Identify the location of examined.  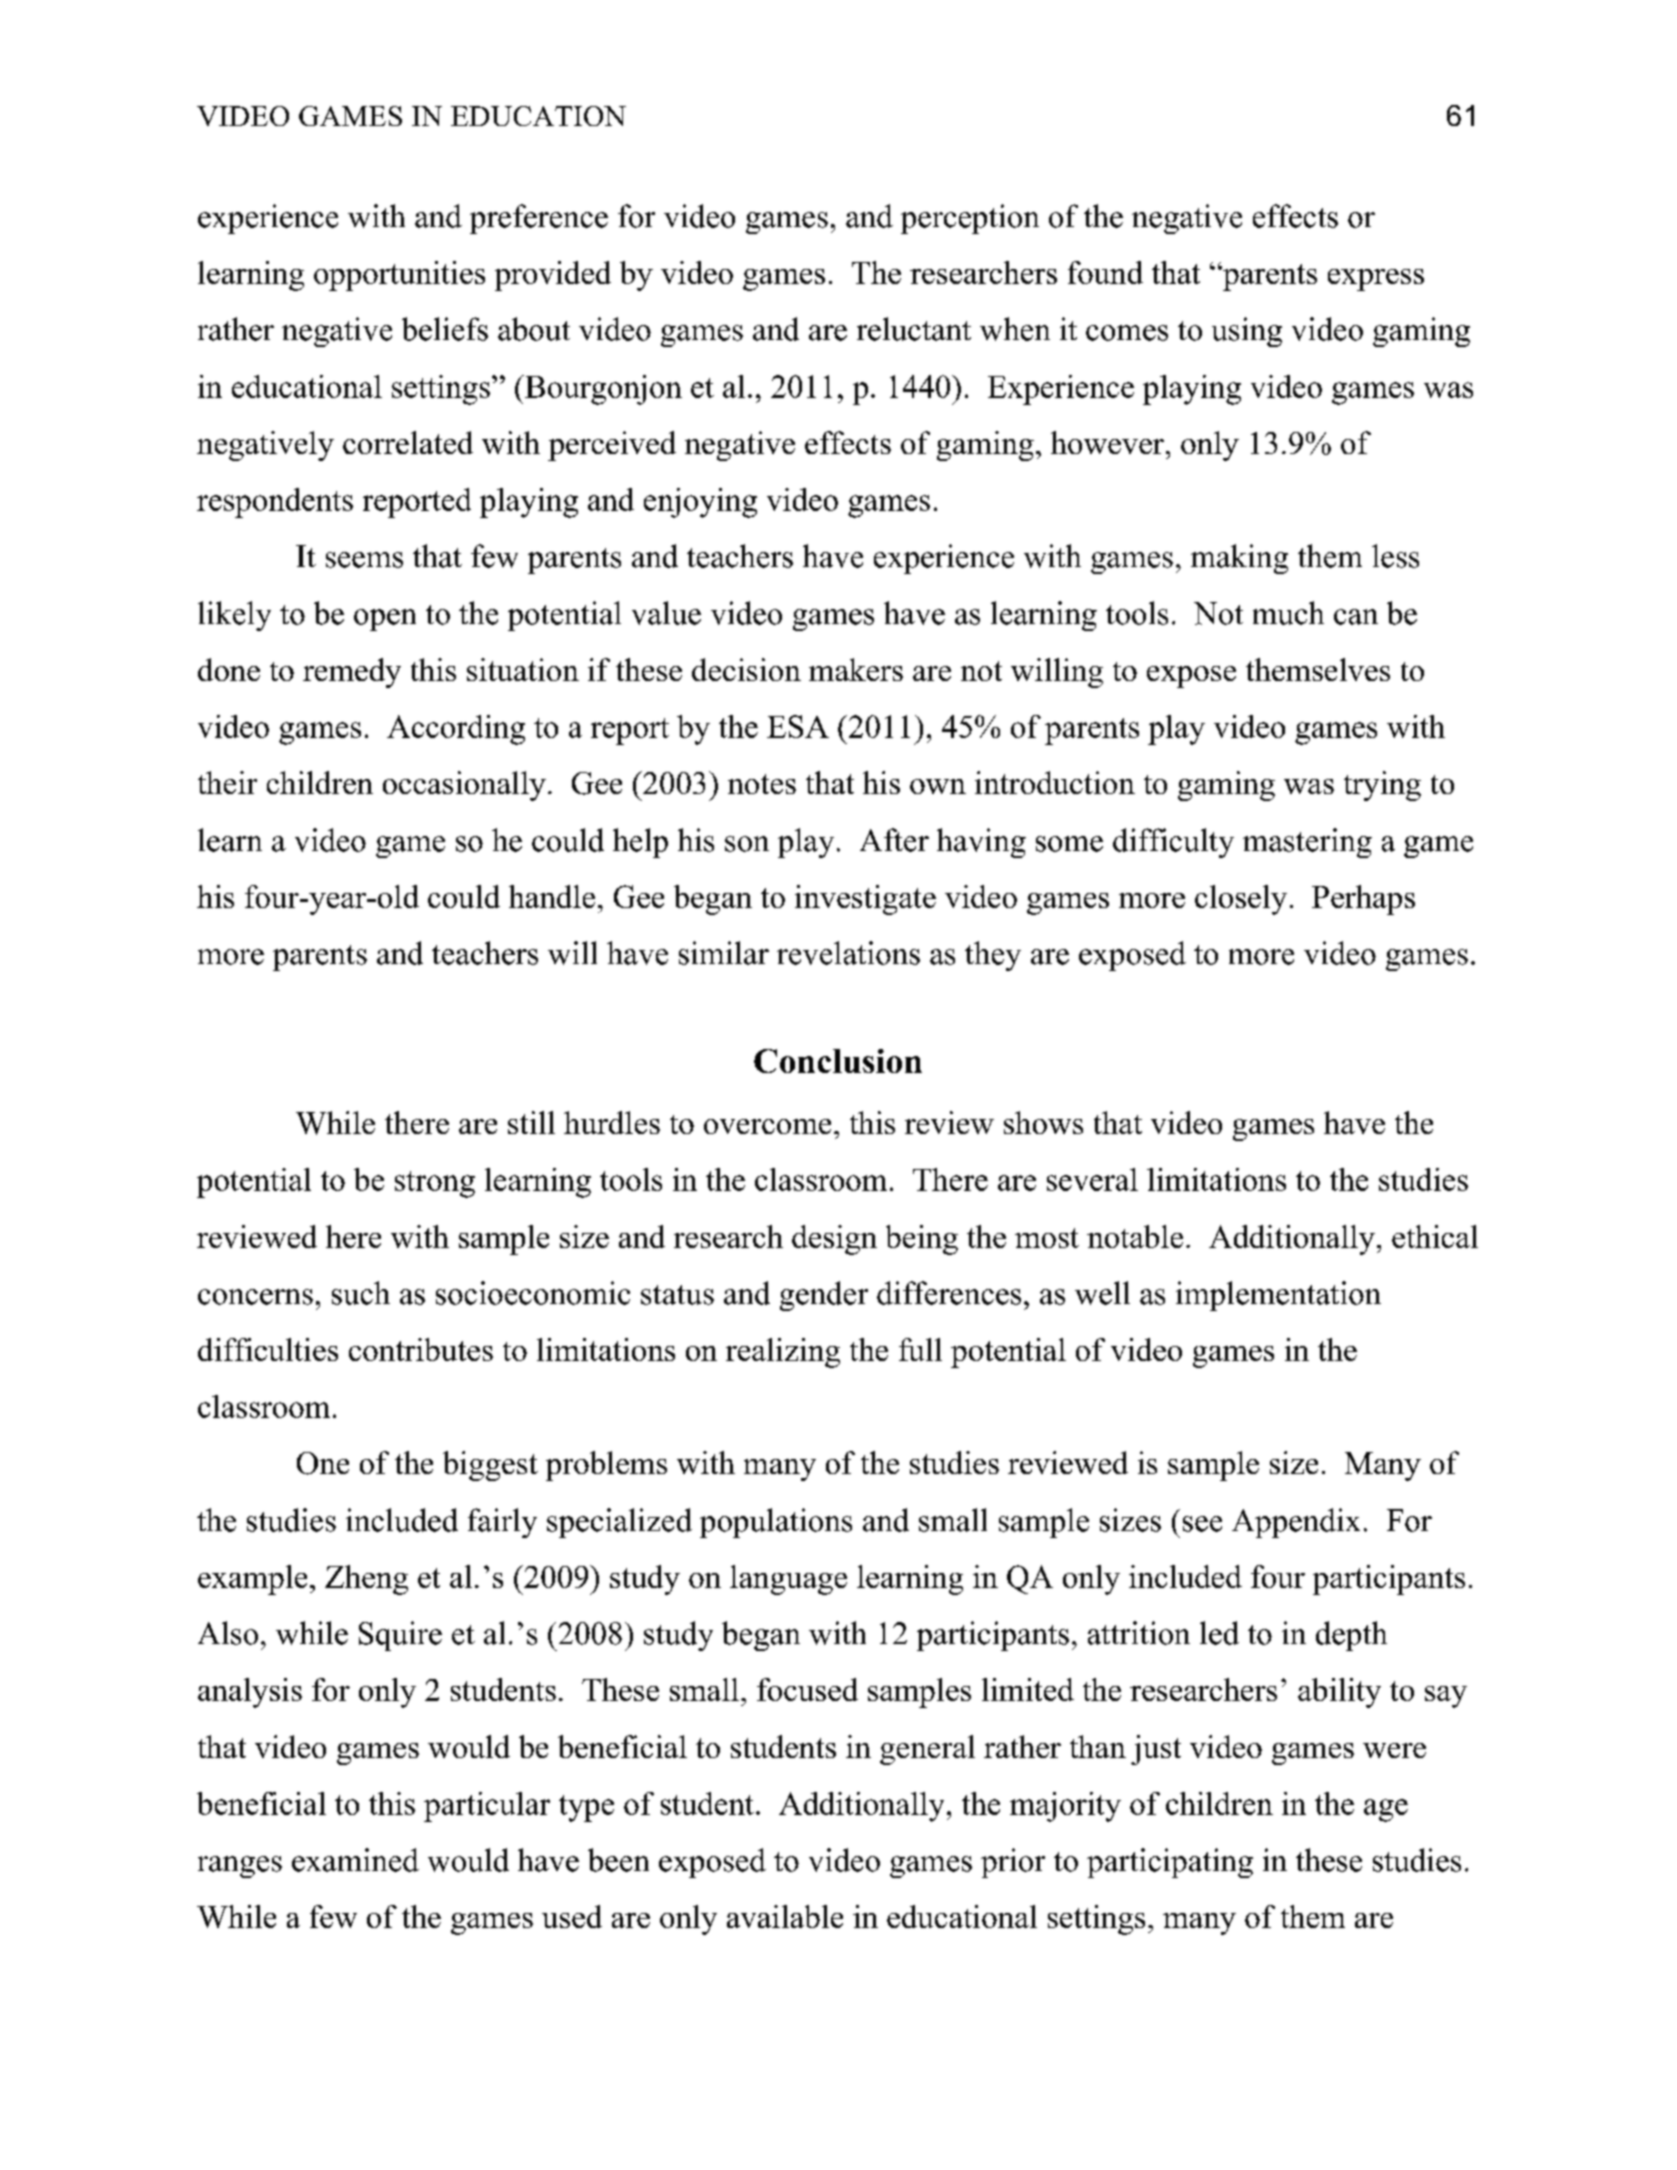
(355, 1860).
